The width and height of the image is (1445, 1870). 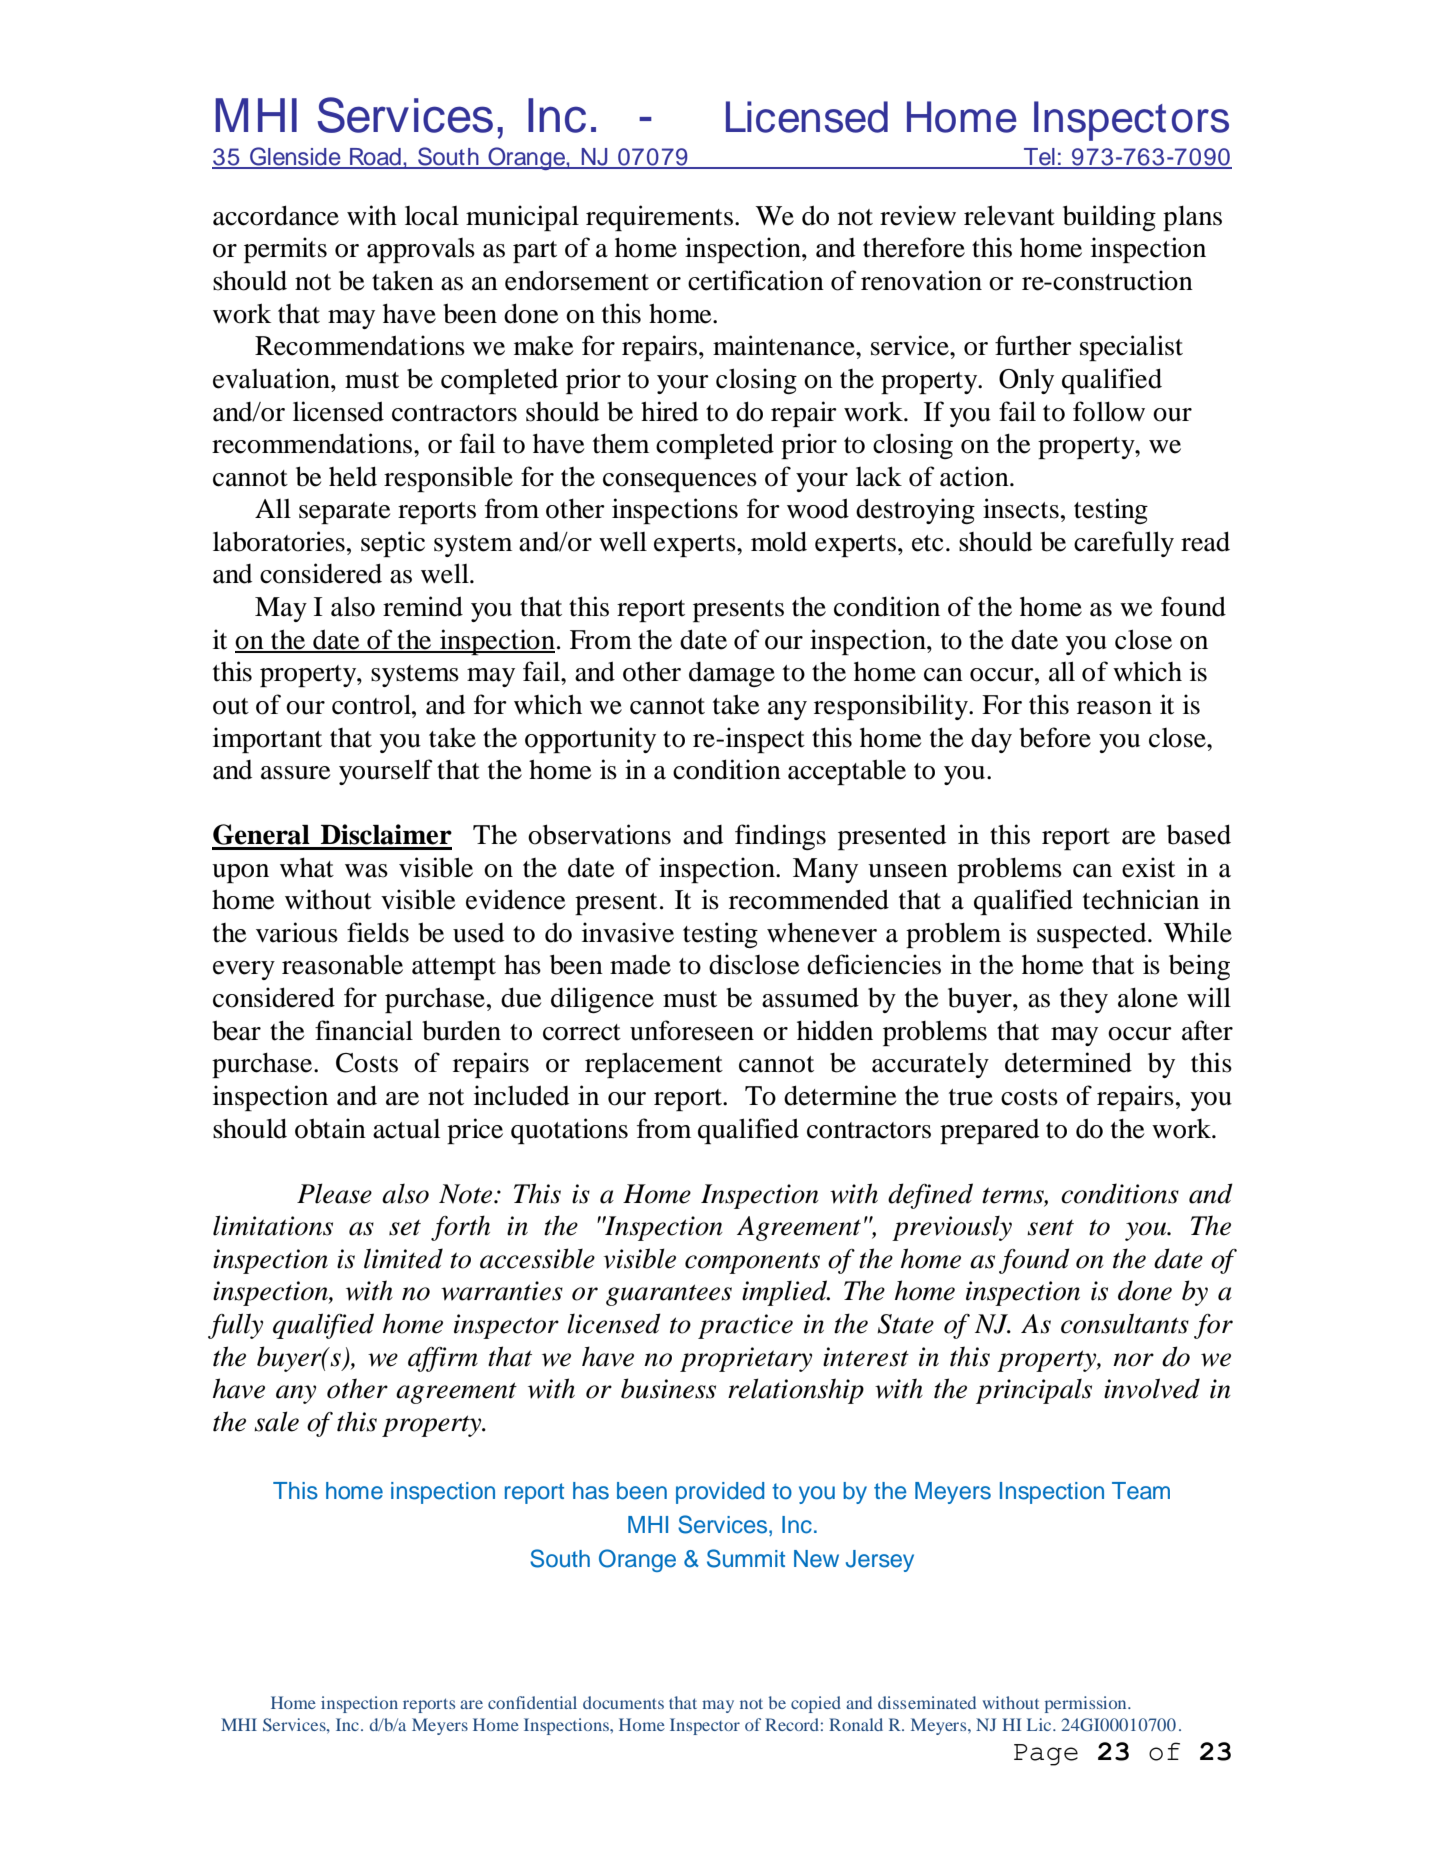 What do you see at coordinates (659, 218) in the image?
I see `requirements` at bounding box center [659, 218].
